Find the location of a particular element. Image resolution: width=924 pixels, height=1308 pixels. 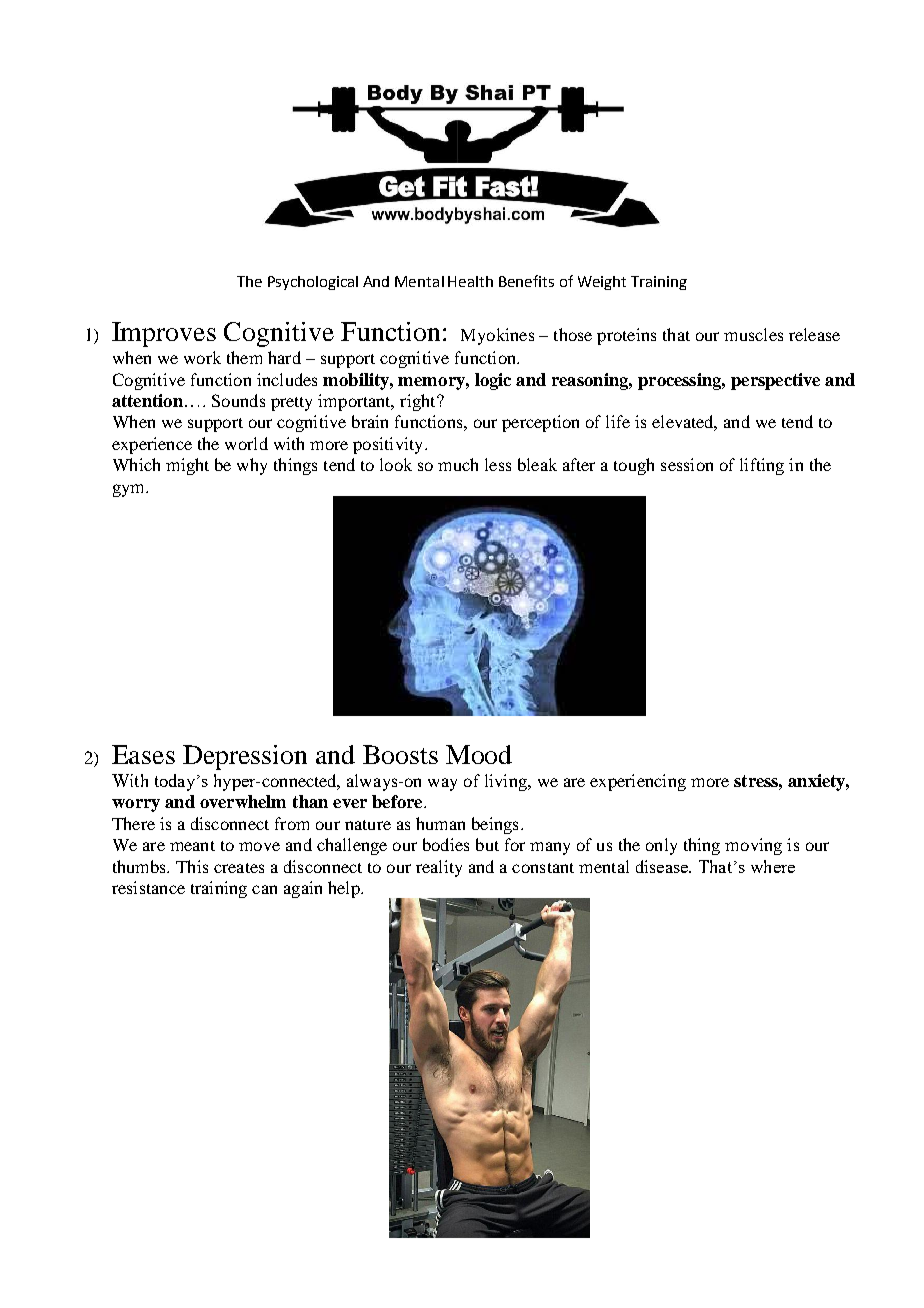

Depression is located at coordinates (245, 757).
